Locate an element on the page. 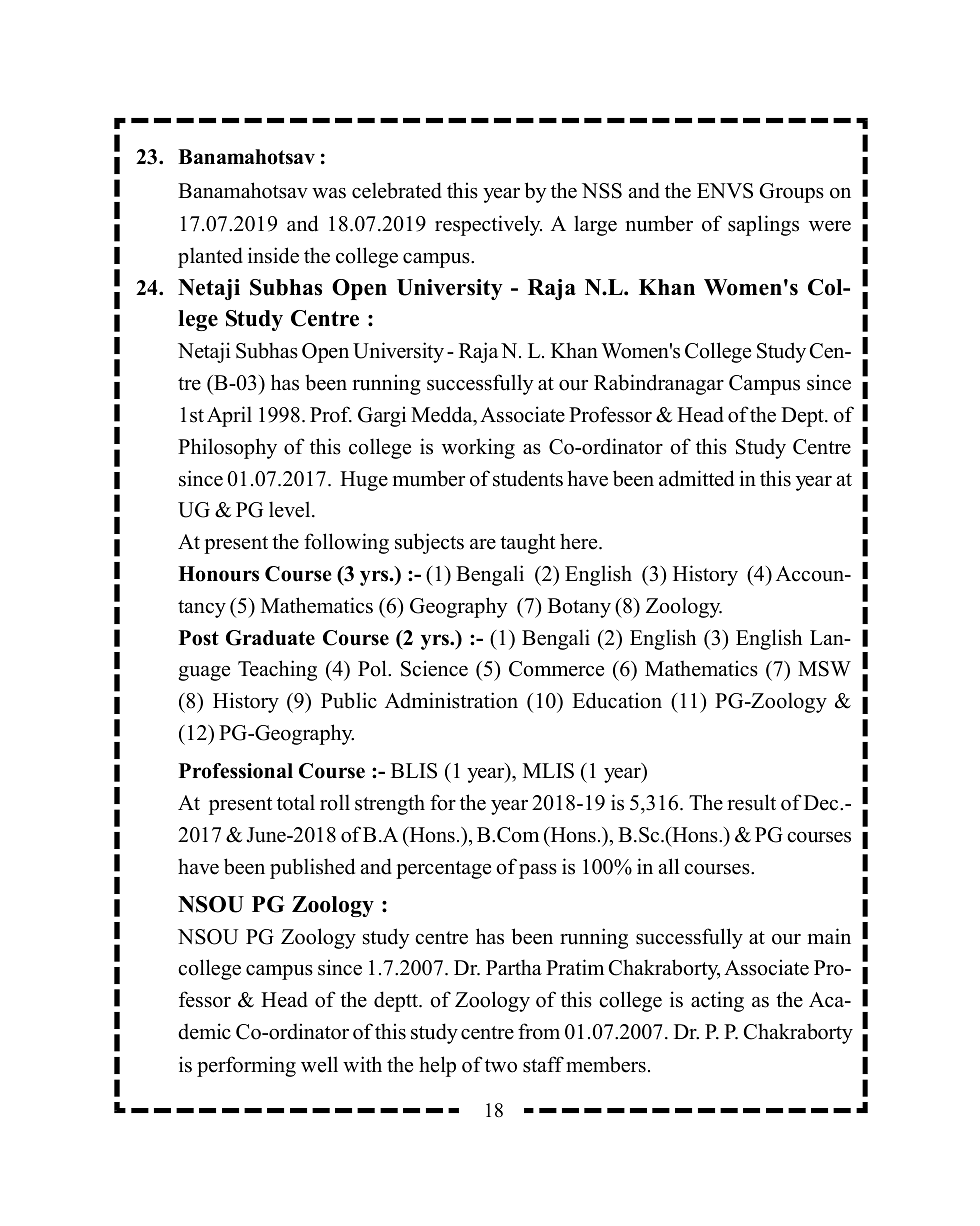 The width and height of the document is (980, 1226). total is located at coordinates (296, 802).
